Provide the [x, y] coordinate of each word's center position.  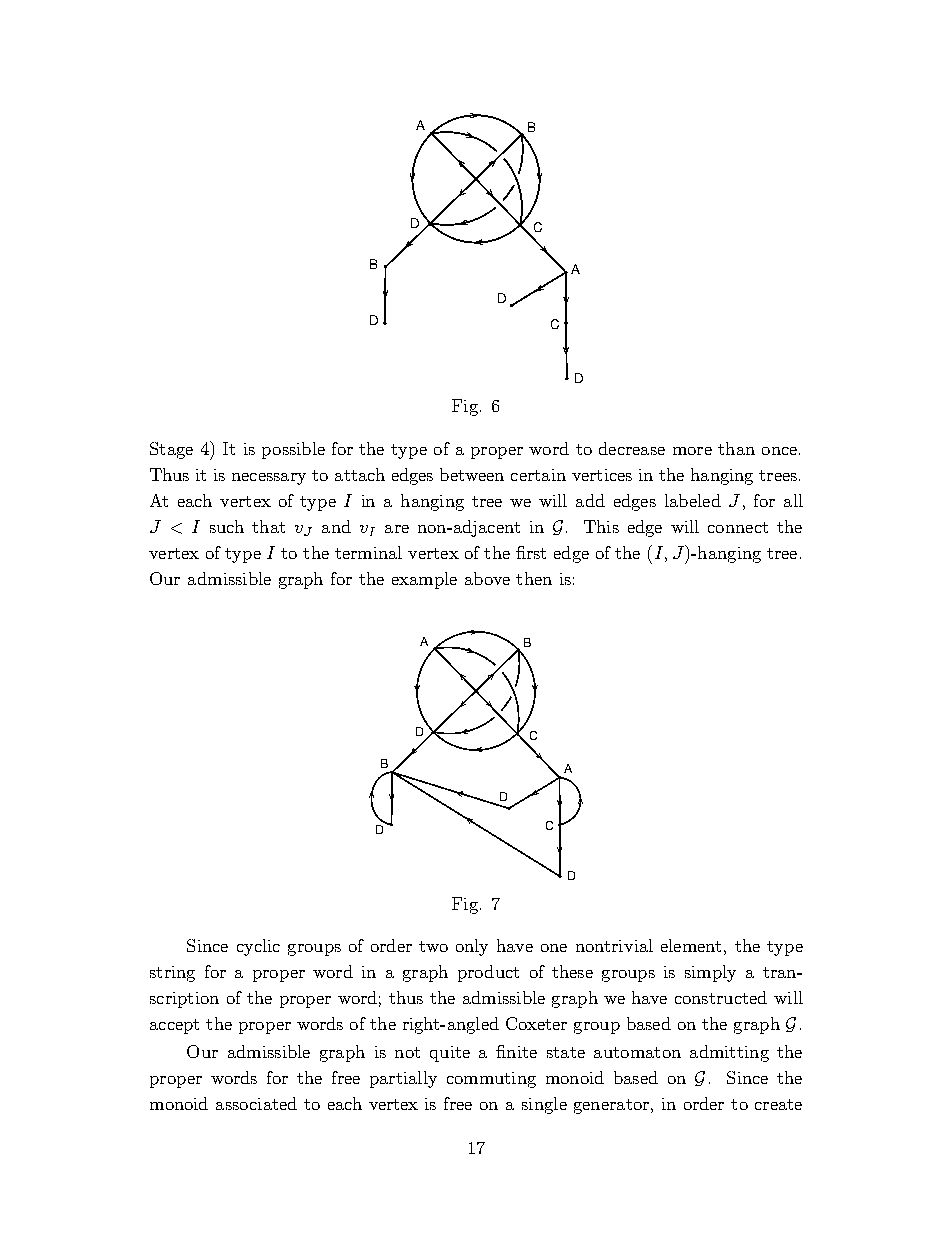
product [488, 973]
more [692, 451]
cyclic [258, 947]
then [534, 578]
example [424, 580]
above [487, 578]
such [227, 526]
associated [256, 1103]
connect [738, 527]
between [472, 474]
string [172, 974]
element [691, 945]
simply [710, 973]
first [531, 552]
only [472, 947]
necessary [269, 479]
